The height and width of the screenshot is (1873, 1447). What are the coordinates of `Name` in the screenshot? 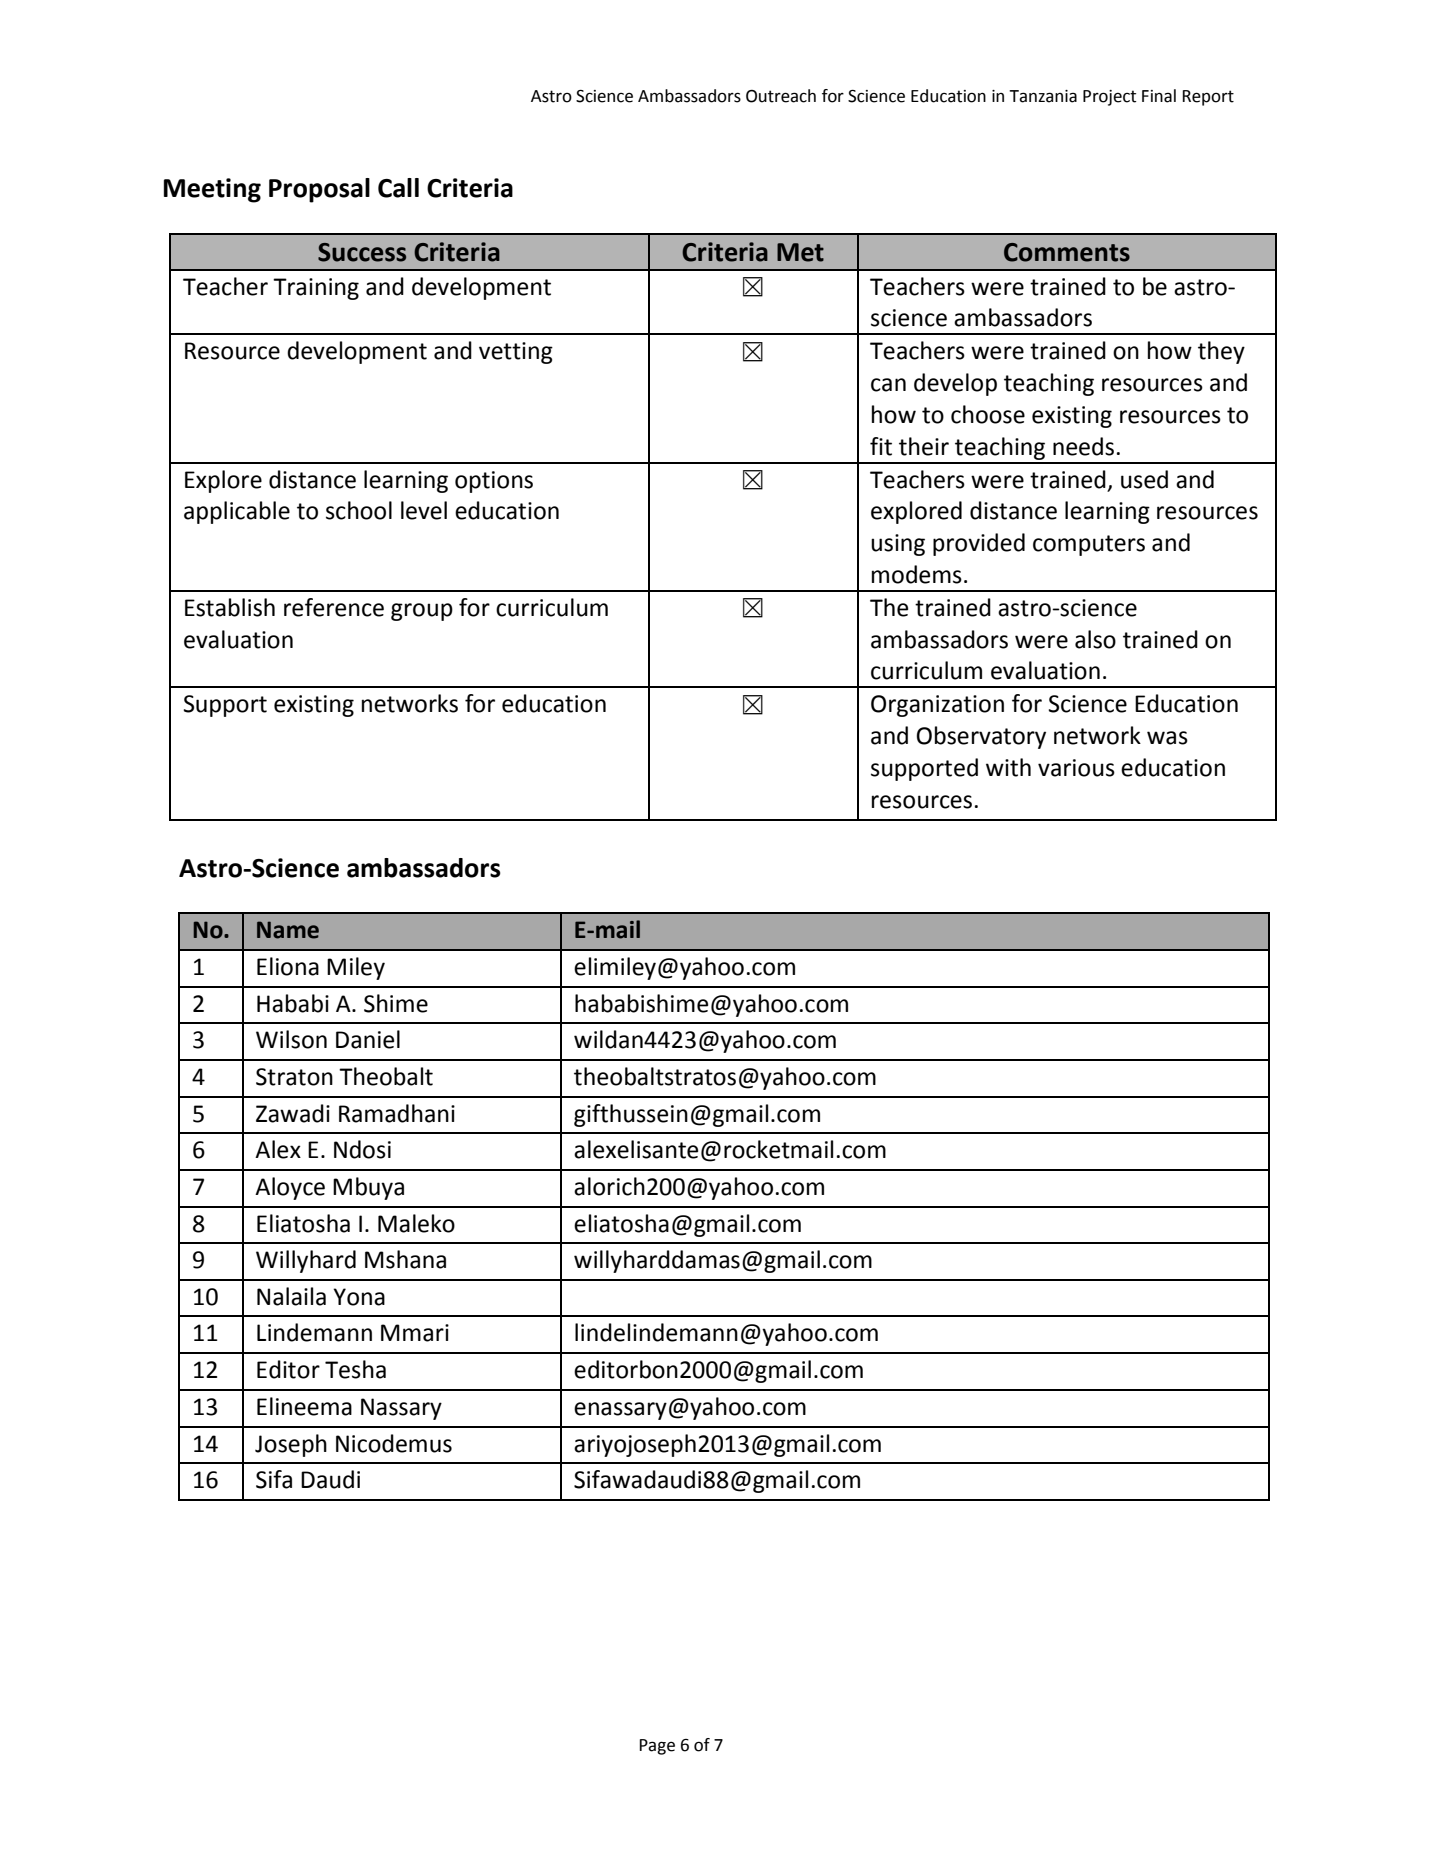 It's located at (288, 930).
